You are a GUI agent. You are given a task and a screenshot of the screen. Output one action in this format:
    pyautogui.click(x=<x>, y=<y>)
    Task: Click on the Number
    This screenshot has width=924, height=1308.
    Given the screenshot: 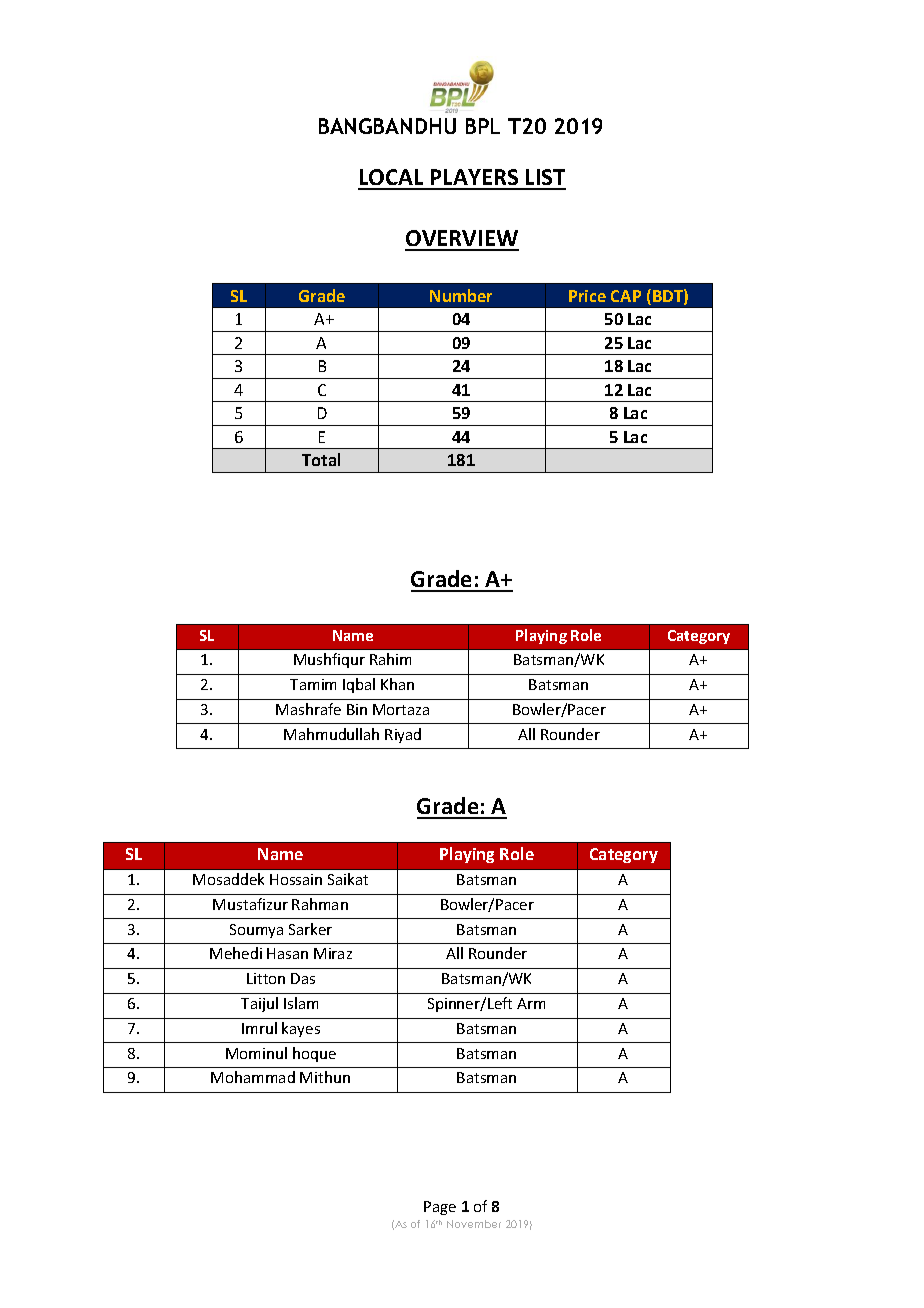 What is the action you would take?
    pyautogui.click(x=461, y=295)
